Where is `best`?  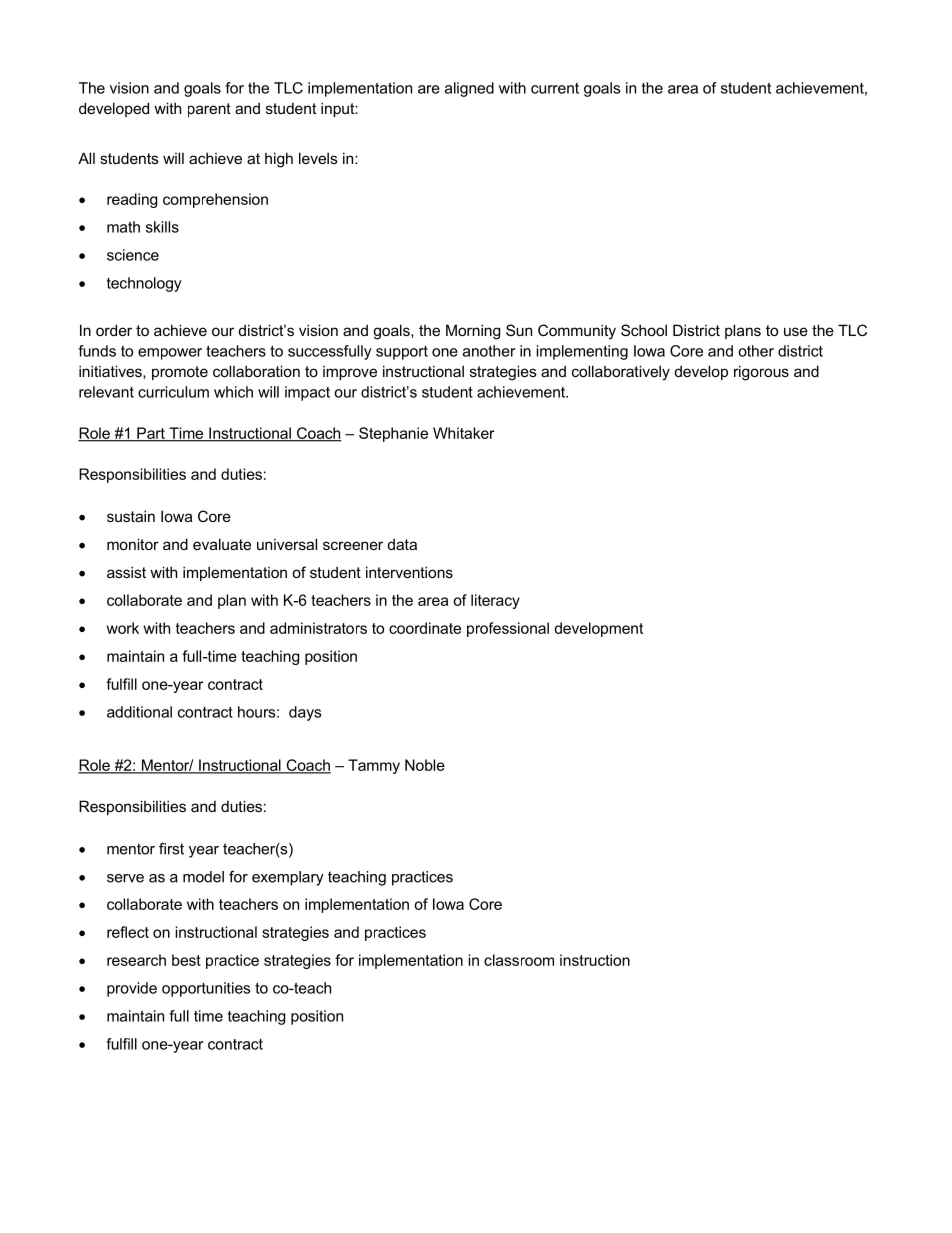
best is located at coordinates (186, 960).
